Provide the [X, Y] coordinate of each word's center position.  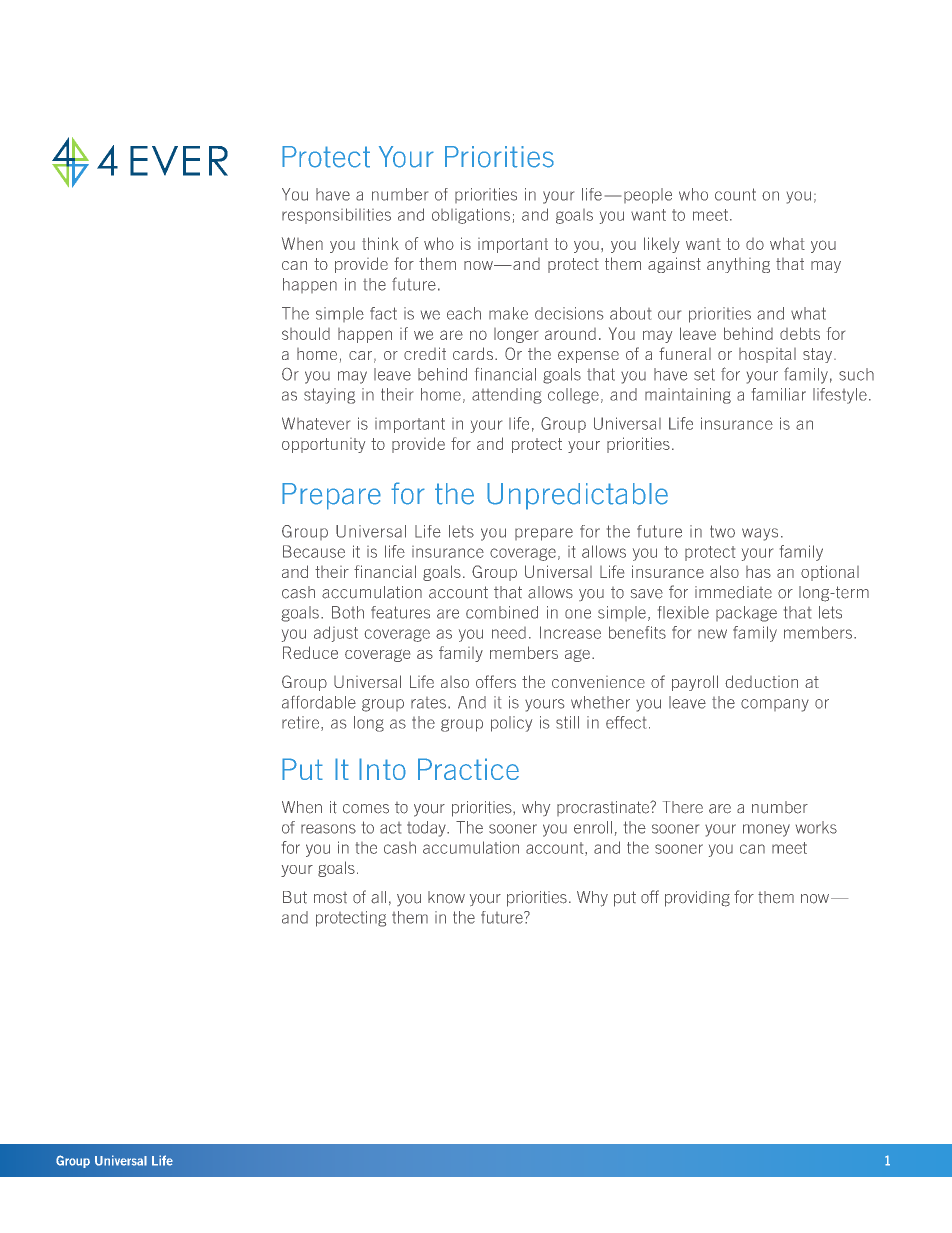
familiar [779, 394]
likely [662, 245]
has [758, 572]
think [380, 243]
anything [738, 265]
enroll [593, 827]
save [647, 594]
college [573, 396]
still [567, 722]
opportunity [323, 445]
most [330, 897]
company [775, 705]
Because [314, 551]
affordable [319, 702]
